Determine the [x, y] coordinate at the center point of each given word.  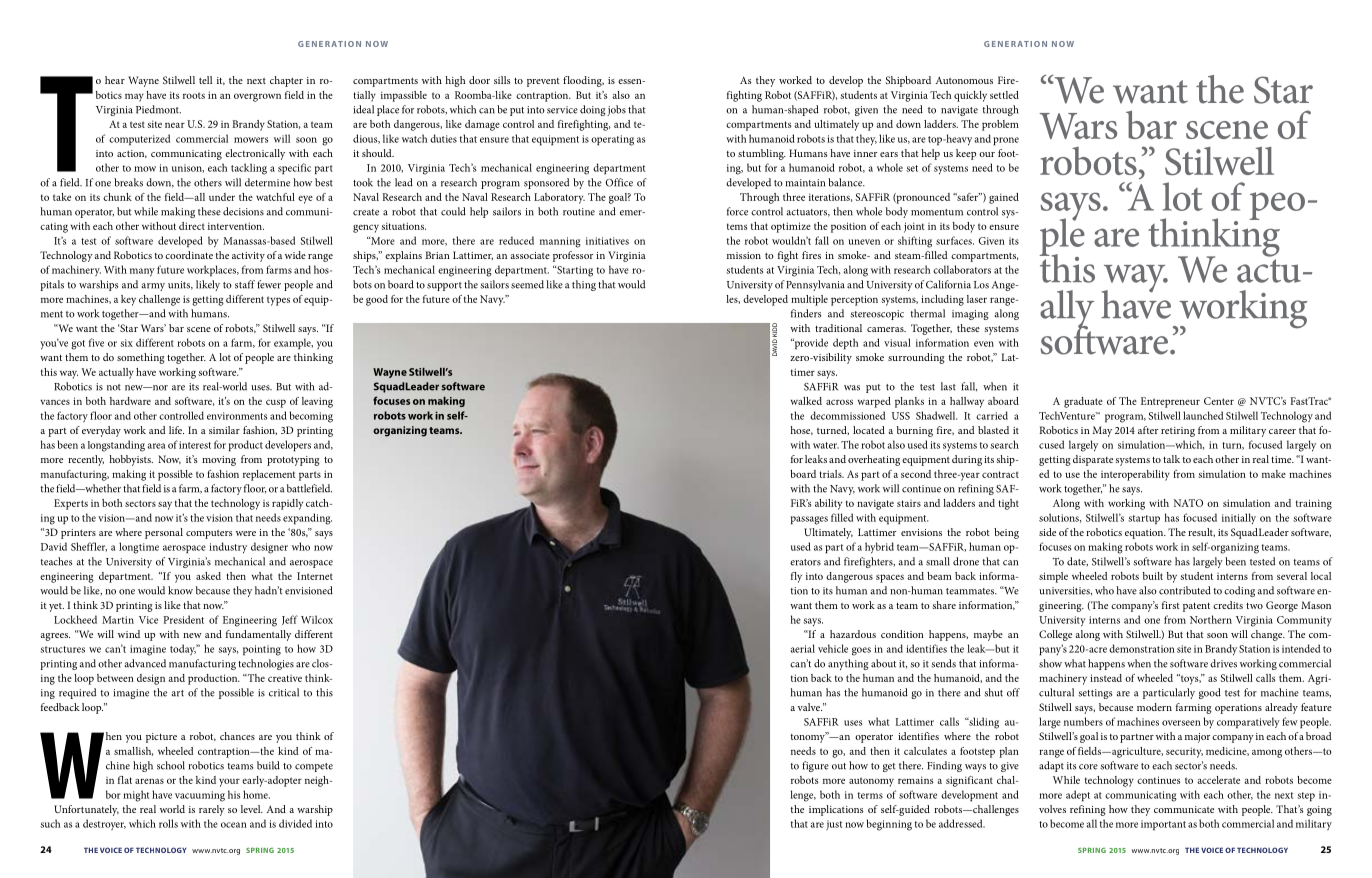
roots [194, 95]
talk [1171, 459]
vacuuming [200, 796]
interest [195, 445]
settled [1004, 95]
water [826, 445]
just [834, 825]
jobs [616, 110]
